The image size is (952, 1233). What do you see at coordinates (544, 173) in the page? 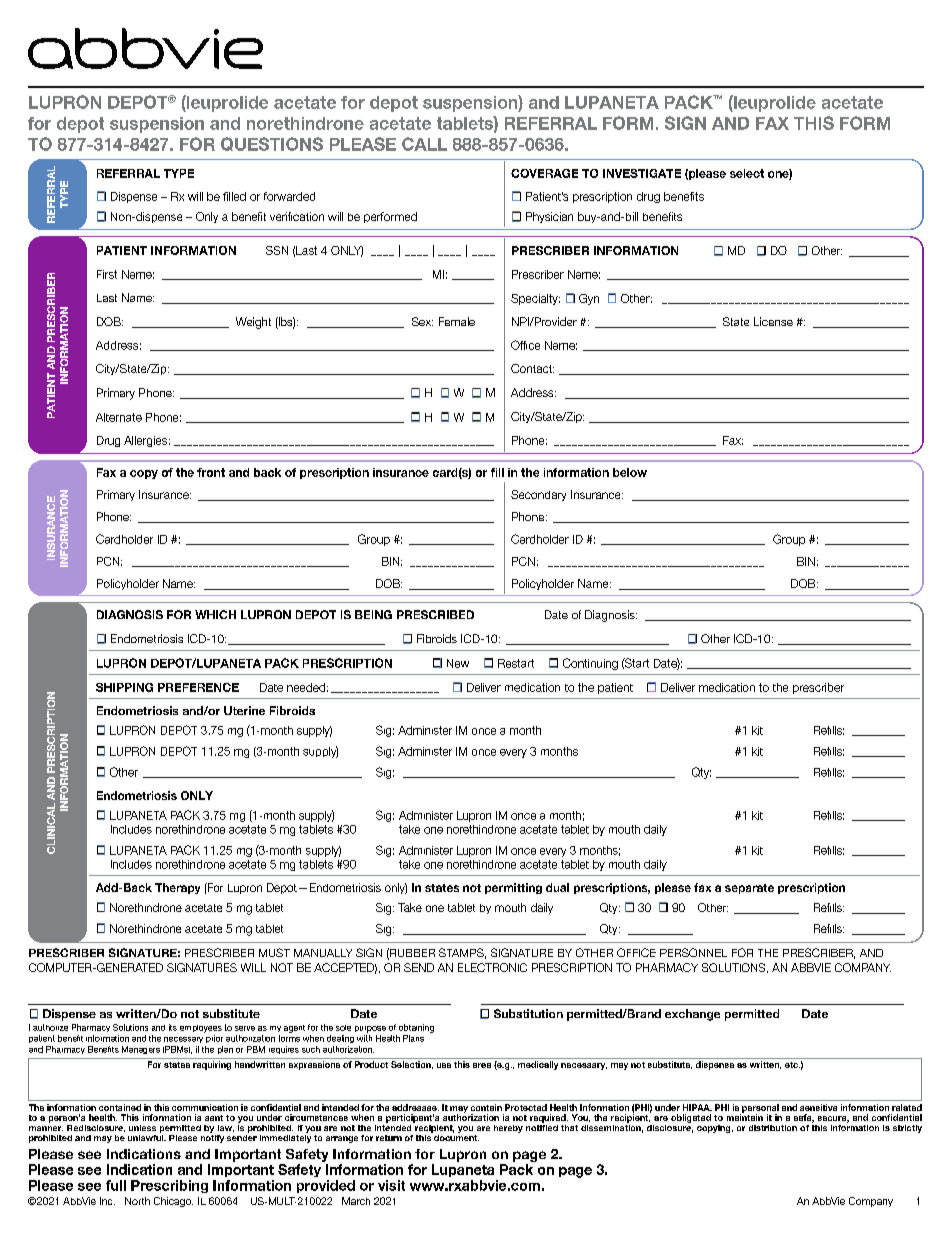
I see `COVERAGE` at bounding box center [544, 173].
